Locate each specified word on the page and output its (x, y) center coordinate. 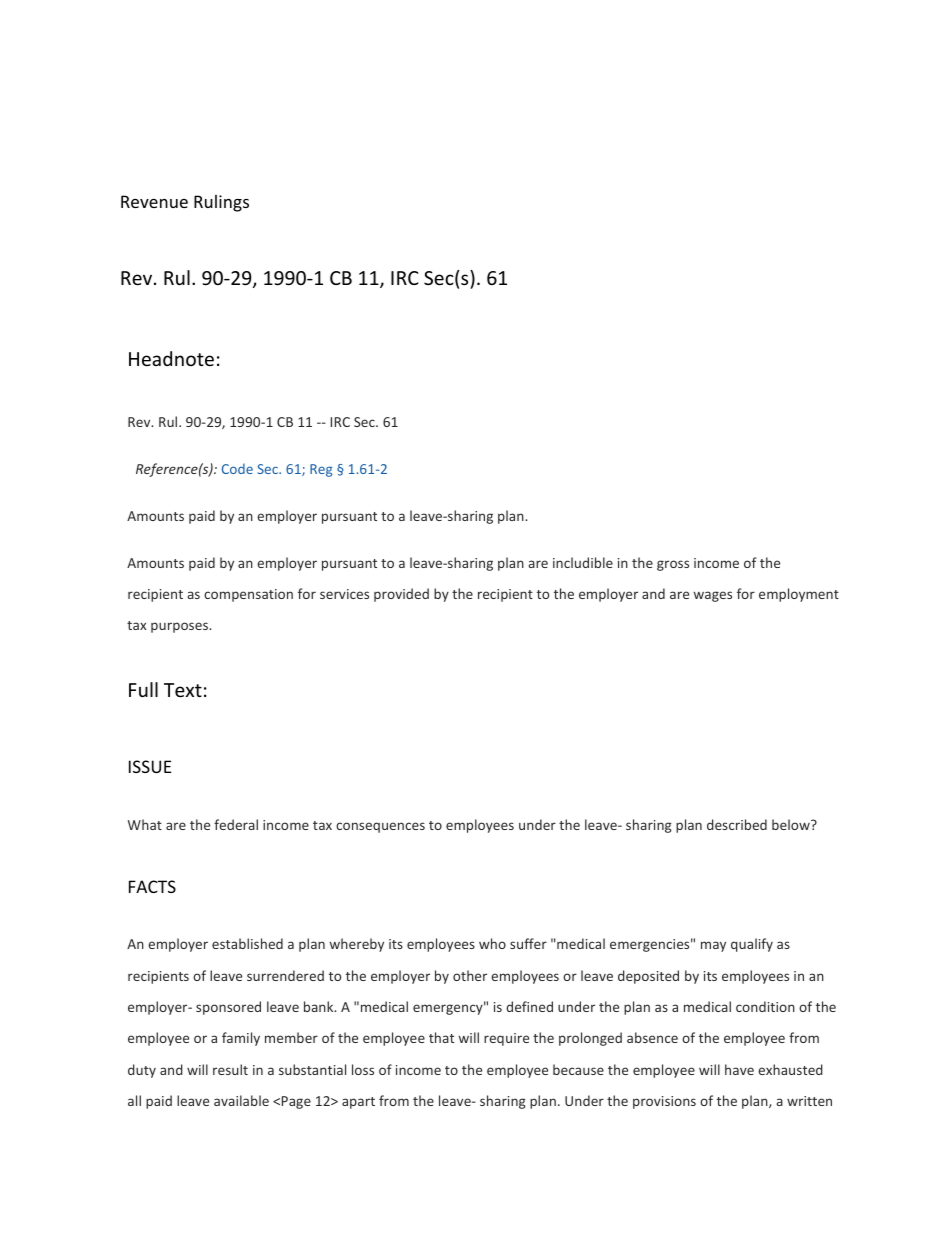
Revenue (154, 201)
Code (237, 468)
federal (236, 824)
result (230, 1069)
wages (713, 596)
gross (673, 565)
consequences (380, 827)
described (737, 824)
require (506, 1039)
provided (401, 595)
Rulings (221, 203)
